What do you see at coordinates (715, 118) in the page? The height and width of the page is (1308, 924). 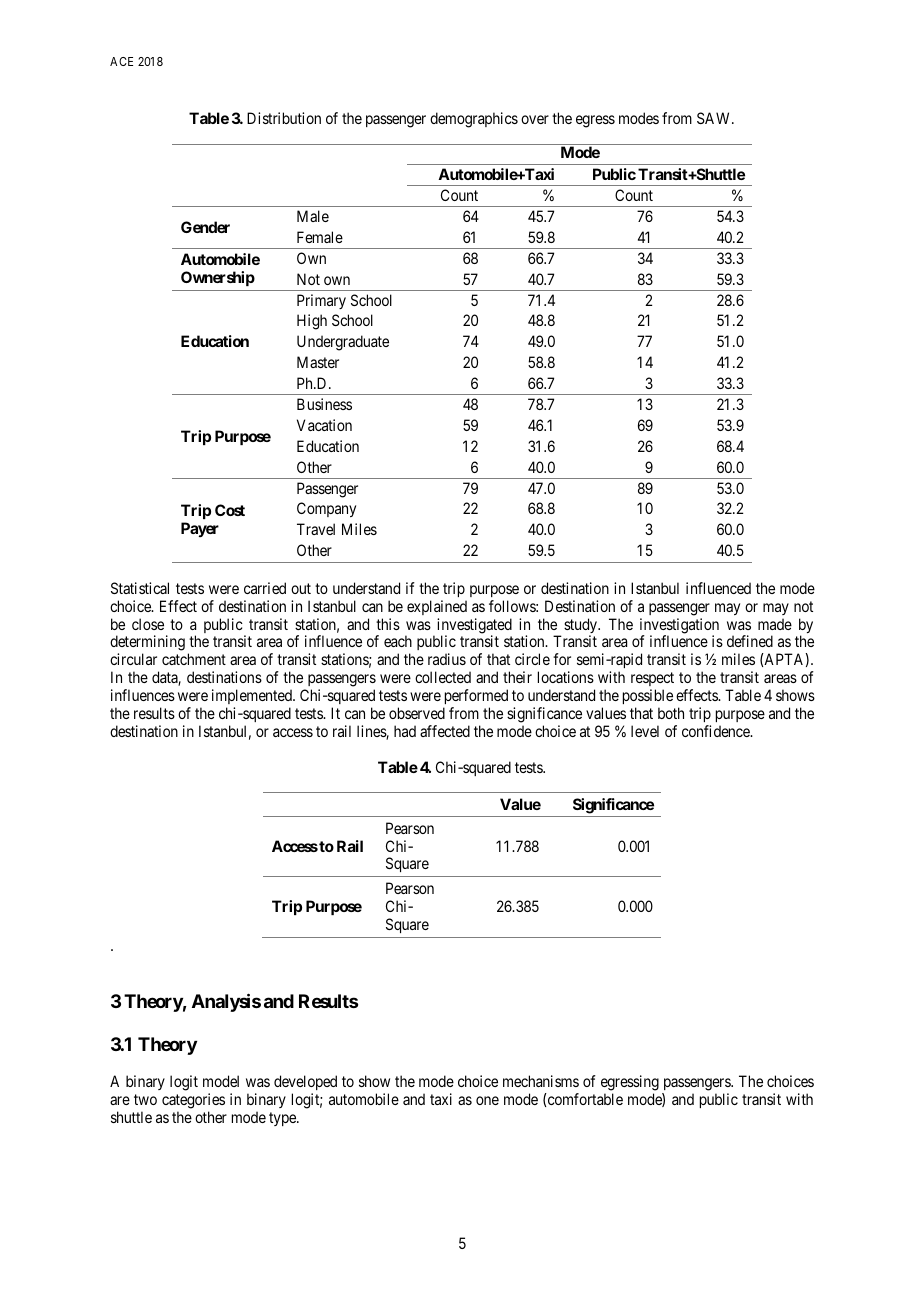 I see `SAW` at bounding box center [715, 118].
